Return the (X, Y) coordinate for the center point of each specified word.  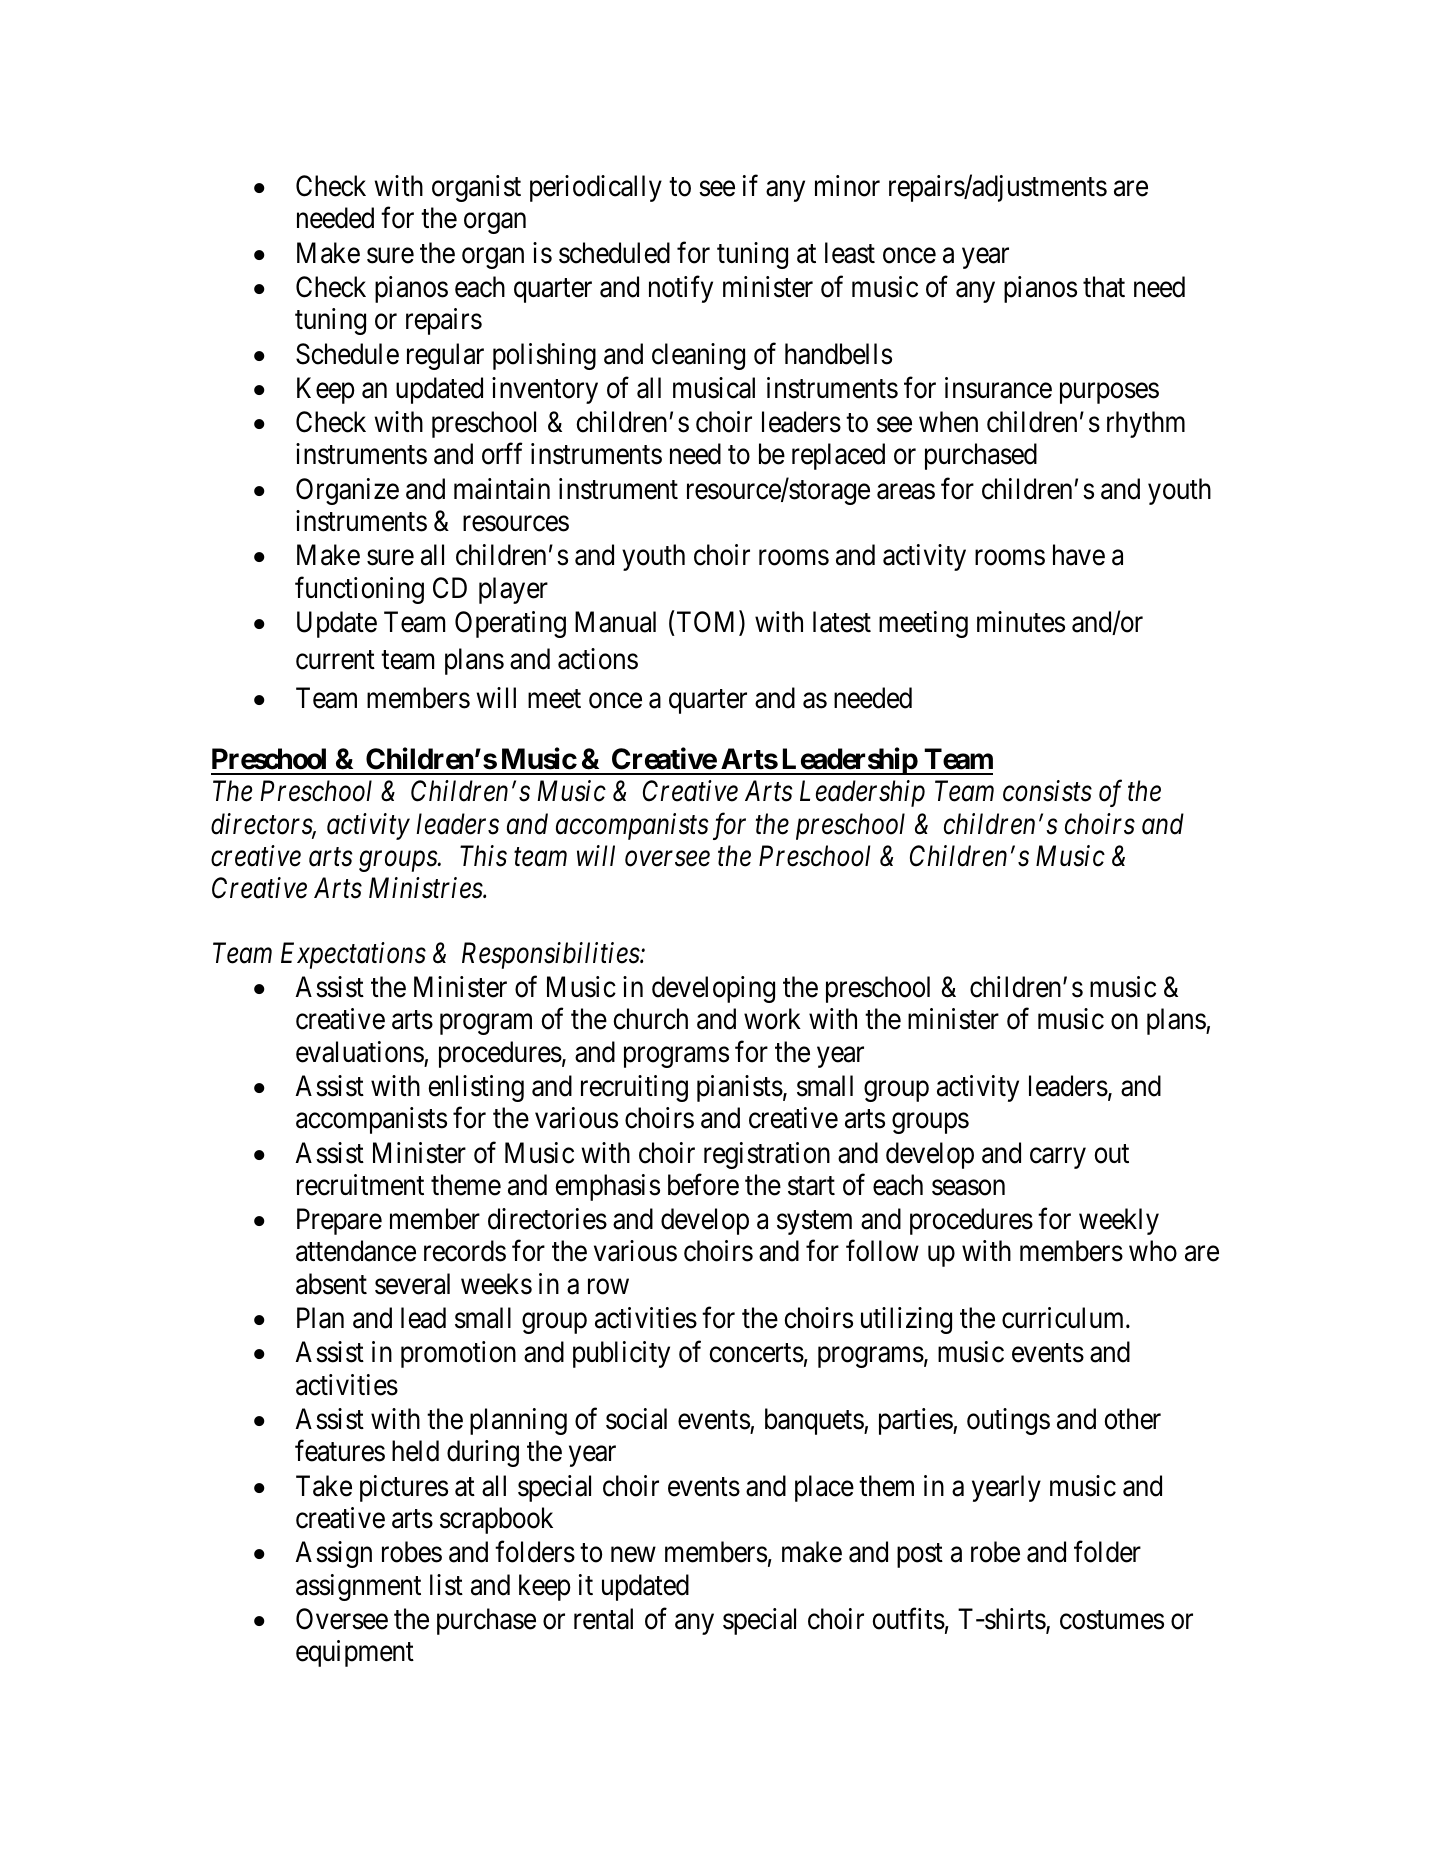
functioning (359, 590)
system (814, 1223)
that (1104, 287)
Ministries (426, 888)
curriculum (1064, 1318)
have (1079, 555)
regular (445, 356)
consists (1047, 791)
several (412, 1284)
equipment (355, 1653)
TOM (708, 623)
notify (681, 289)
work (772, 1019)
